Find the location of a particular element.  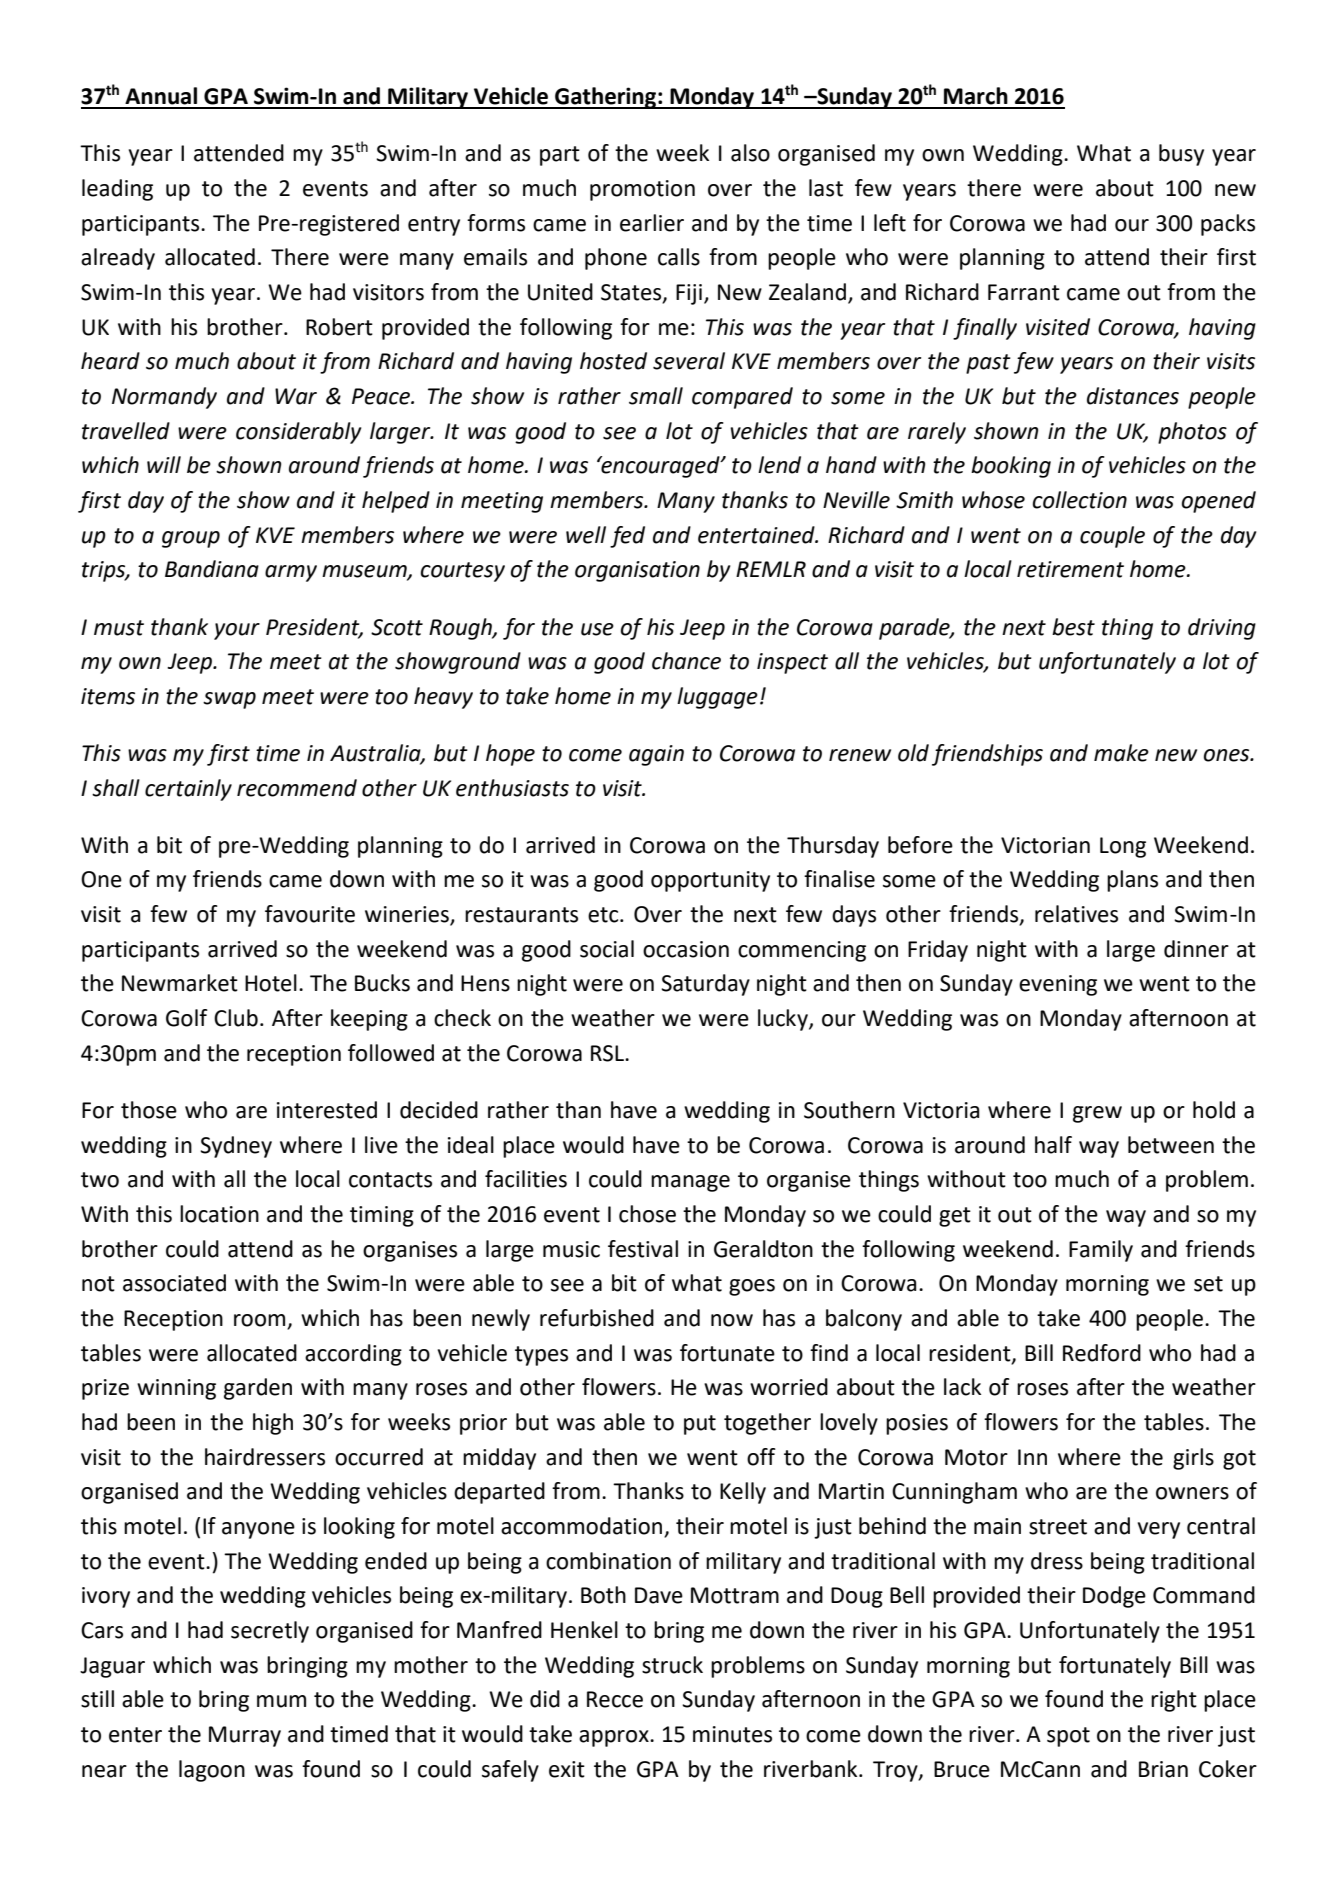

Family is located at coordinates (1101, 1251).
